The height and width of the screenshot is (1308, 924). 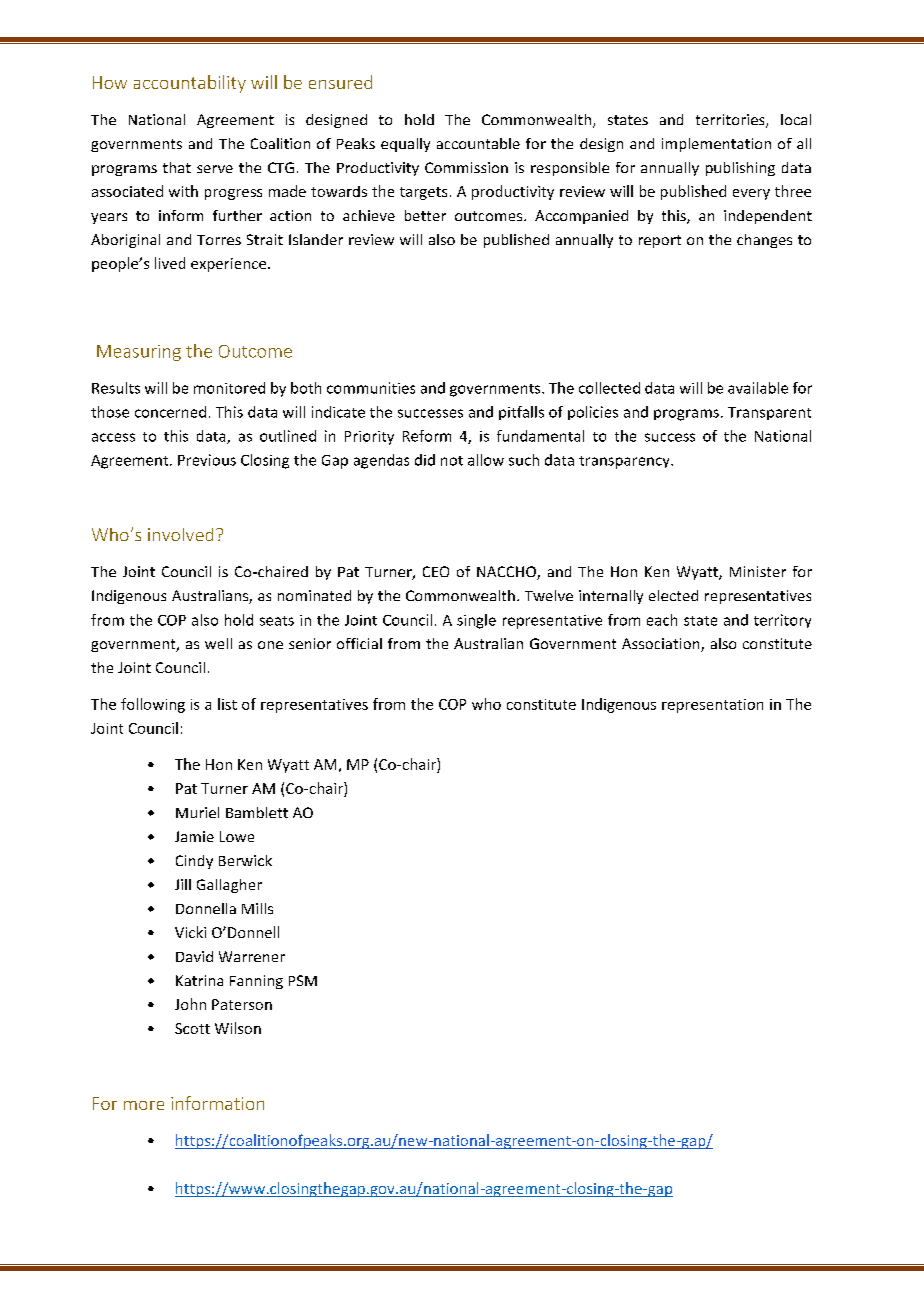 I want to click on territories, so click(x=731, y=121).
